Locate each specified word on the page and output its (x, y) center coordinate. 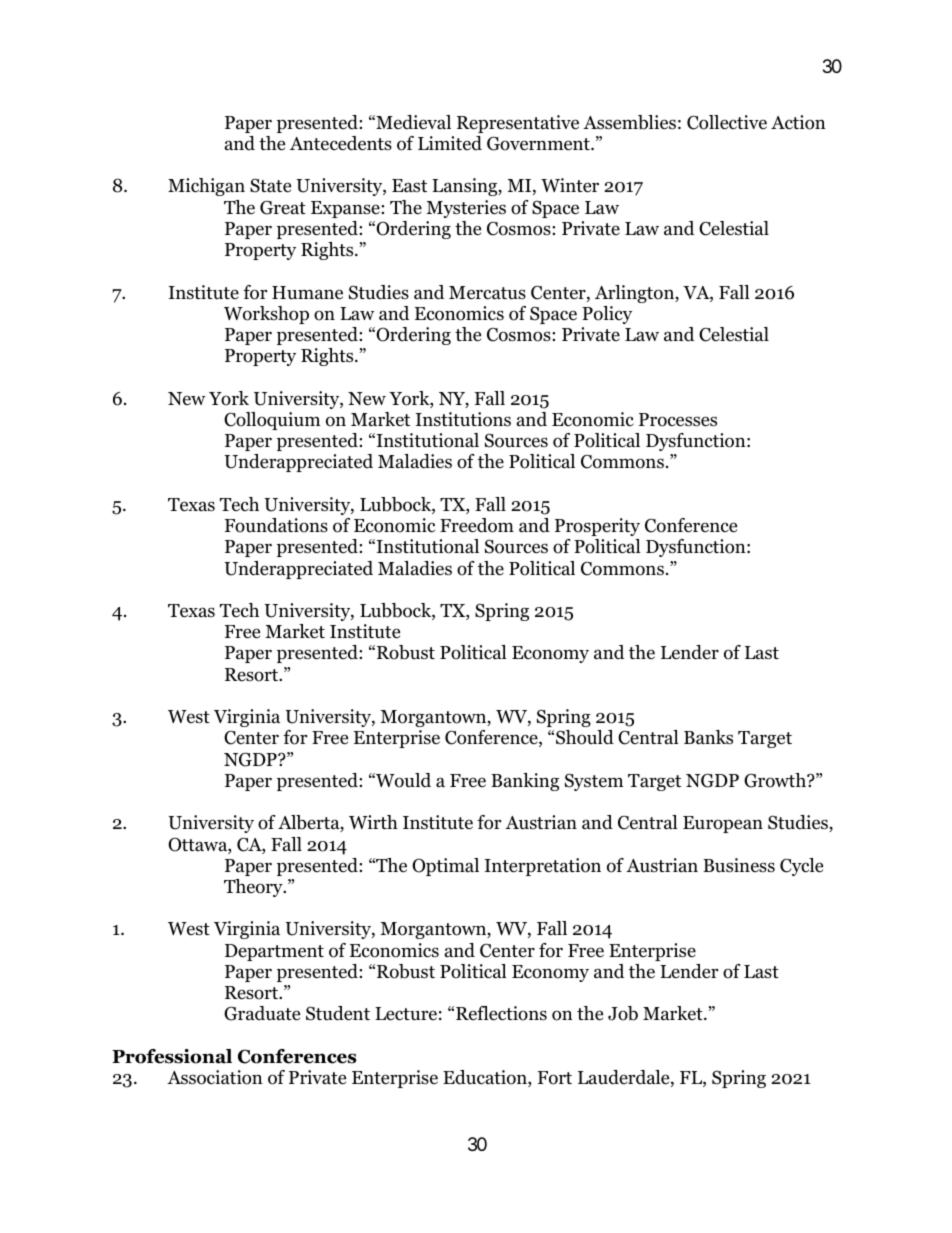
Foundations (276, 525)
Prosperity (597, 527)
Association (215, 1077)
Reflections (501, 1013)
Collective (727, 122)
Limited (450, 143)
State (270, 185)
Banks (708, 737)
